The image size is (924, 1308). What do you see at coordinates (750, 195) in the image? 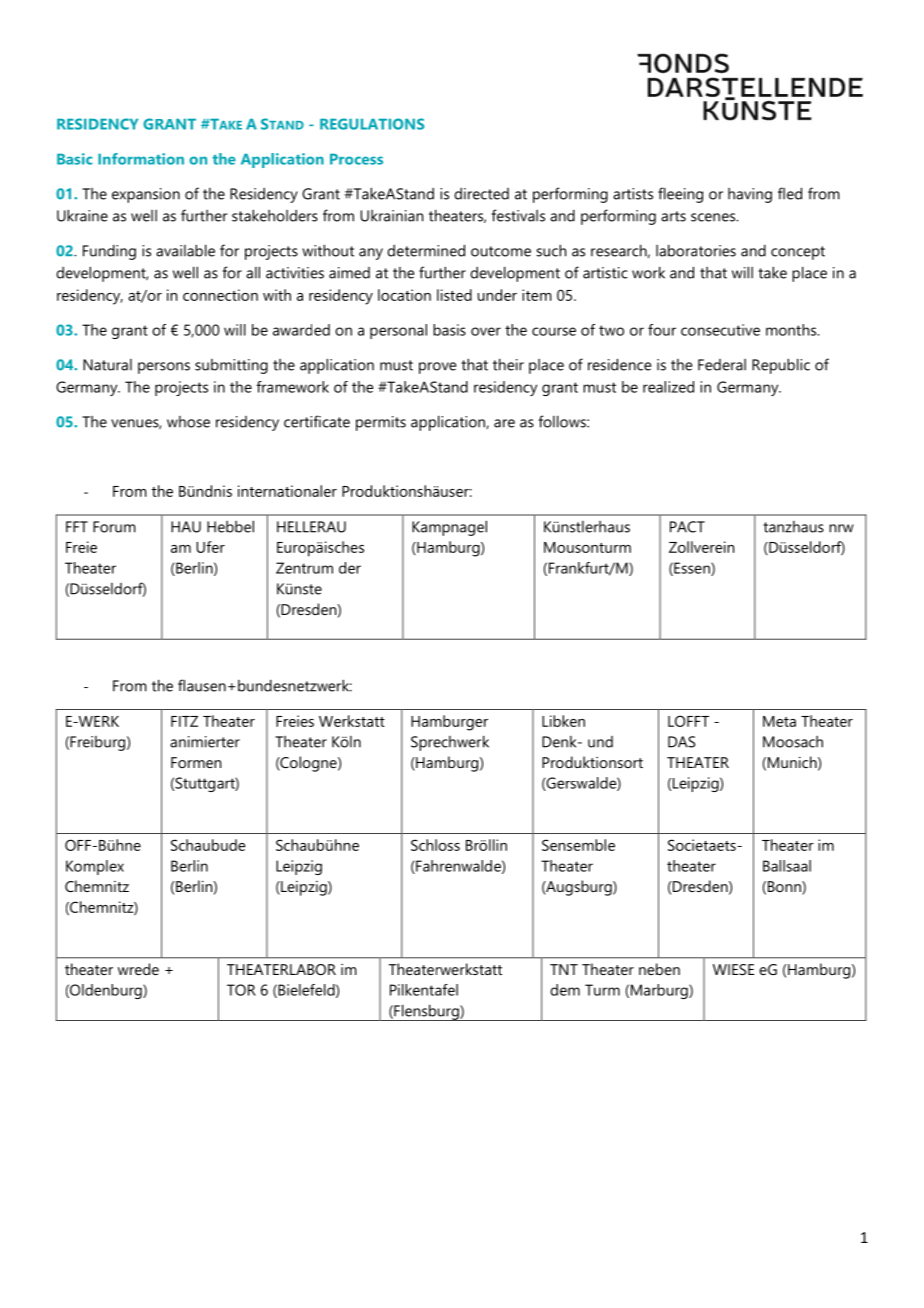
I see `having` at bounding box center [750, 195].
